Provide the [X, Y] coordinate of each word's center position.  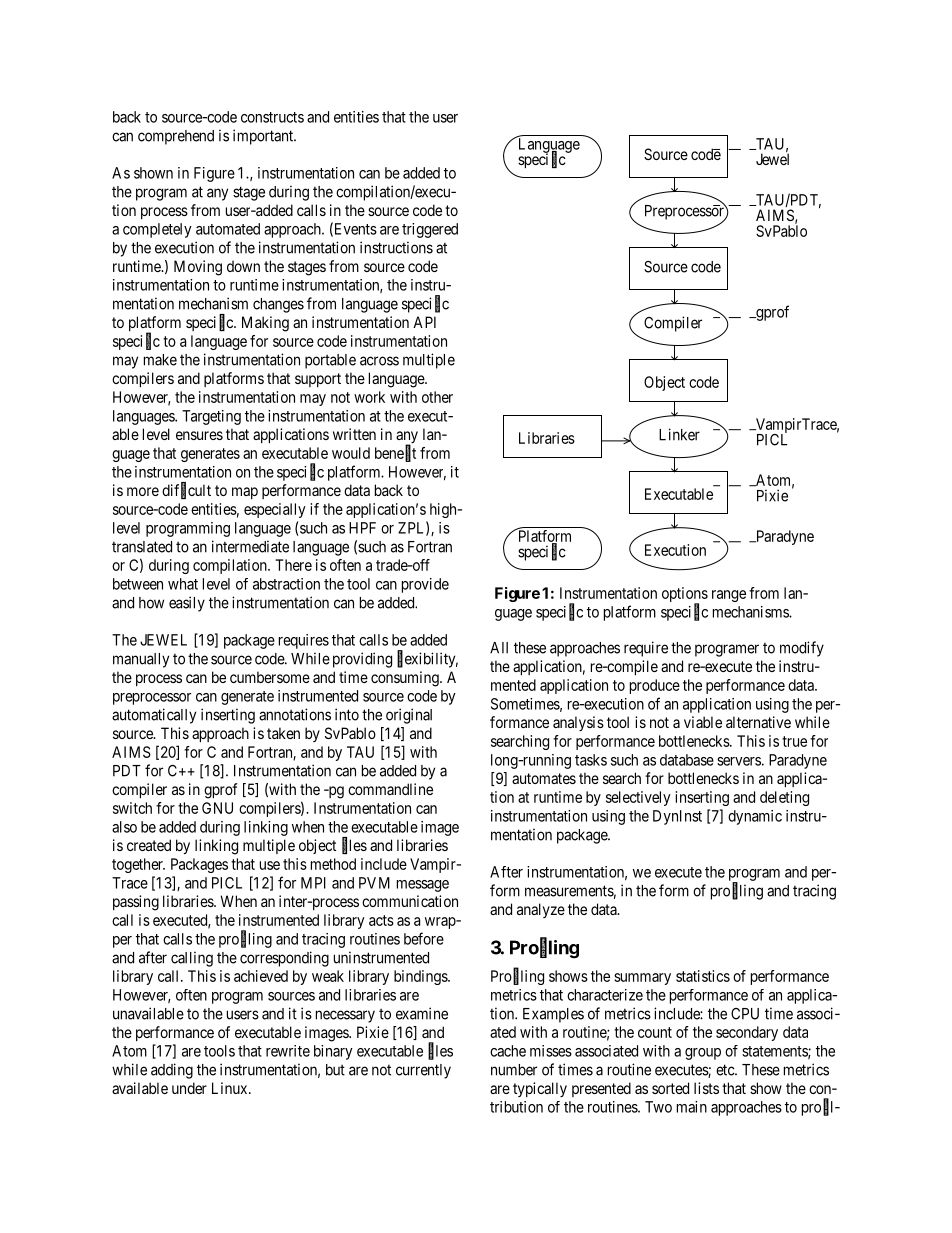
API [424, 322]
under [189, 1088]
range [729, 596]
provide [425, 585]
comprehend [176, 137]
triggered [430, 230]
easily [187, 604]
